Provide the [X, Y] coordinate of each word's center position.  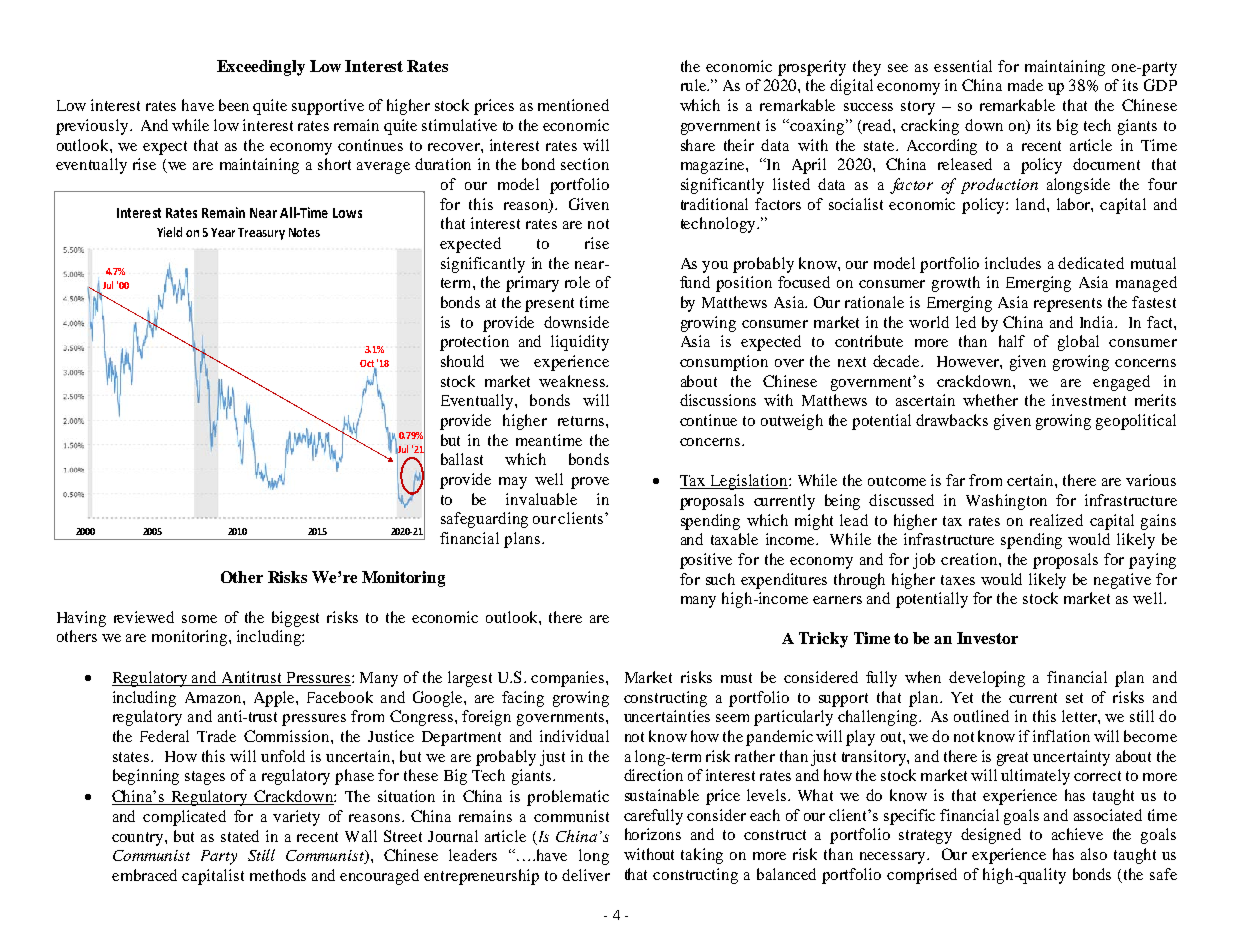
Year [223, 232]
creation [970, 559]
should [462, 361]
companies [569, 679]
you [715, 267]
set [1074, 698]
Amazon [214, 697]
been [234, 105]
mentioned [573, 105]
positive [706, 561]
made [1025, 85]
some [199, 619]
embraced [144, 875]
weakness [573, 381]
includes [1013, 263]
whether [990, 400]
